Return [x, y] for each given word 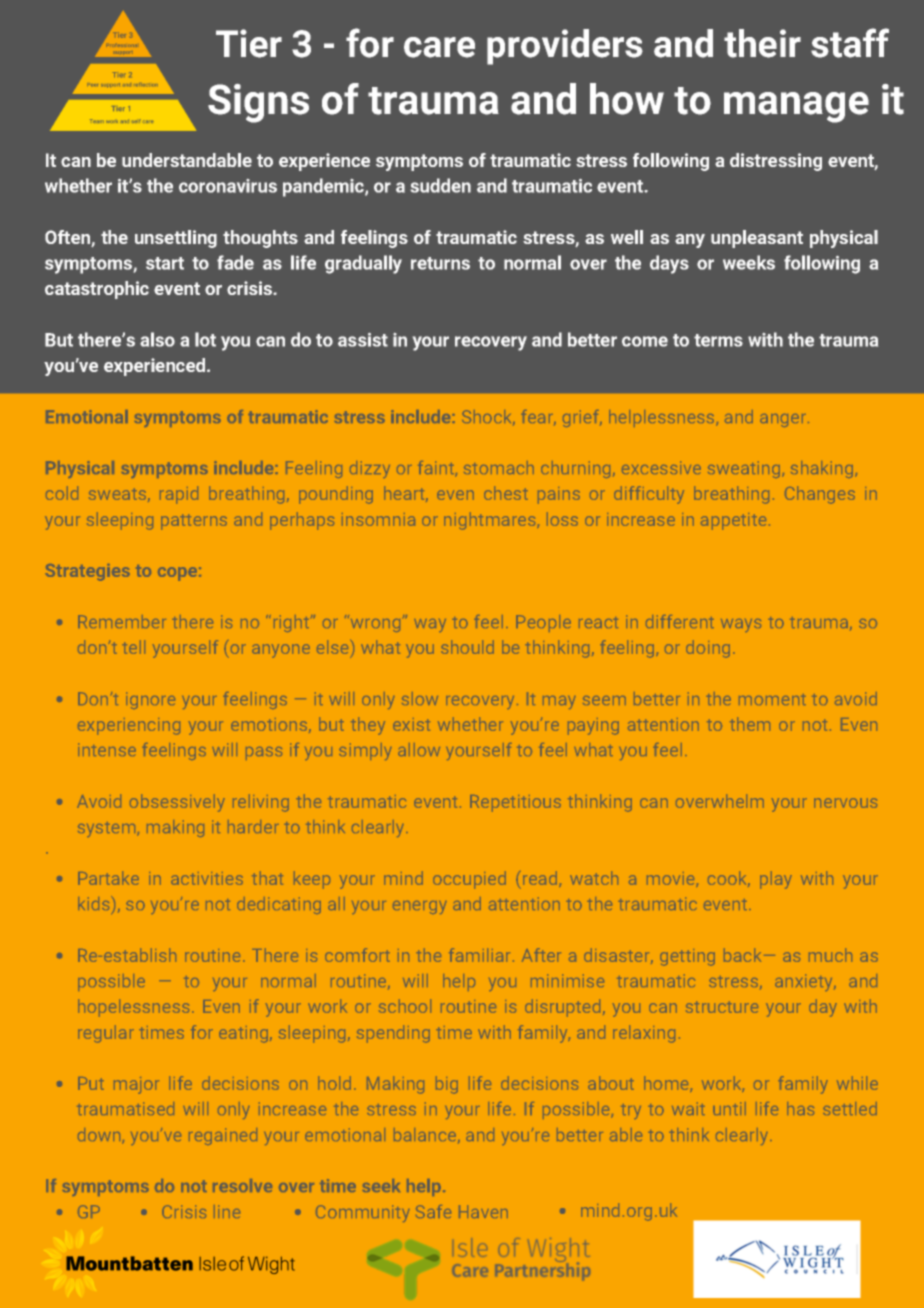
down [100, 1136]
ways [741, 625]
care [439, 47]
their [762, 43]
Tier [249, 43]
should [467, 647]
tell [133, 647]
